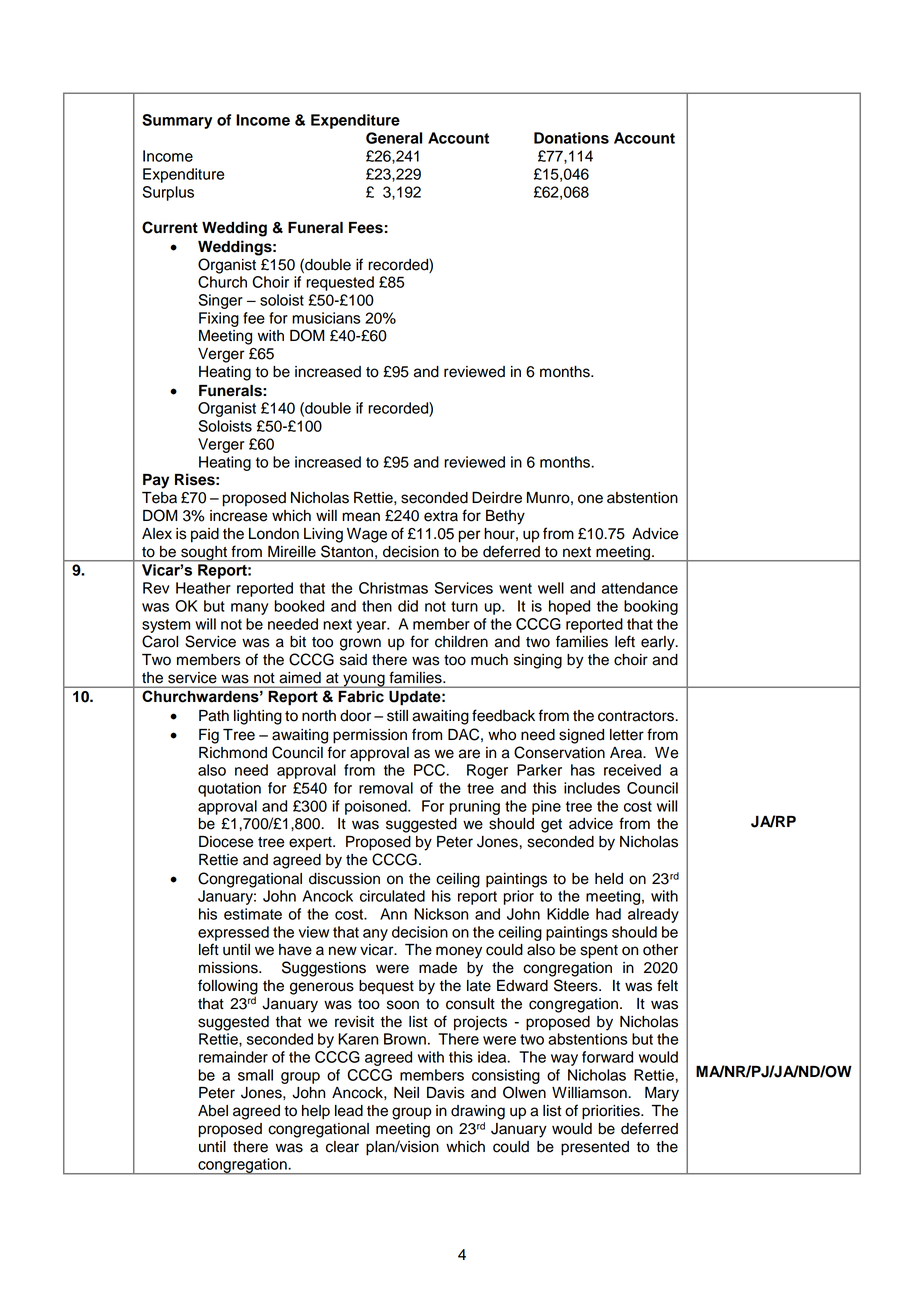 This document has height=1308, width=924. What do you see at coordinates (571, 138) in the document?
I see `Donations` at bounding box center [571, 138].
